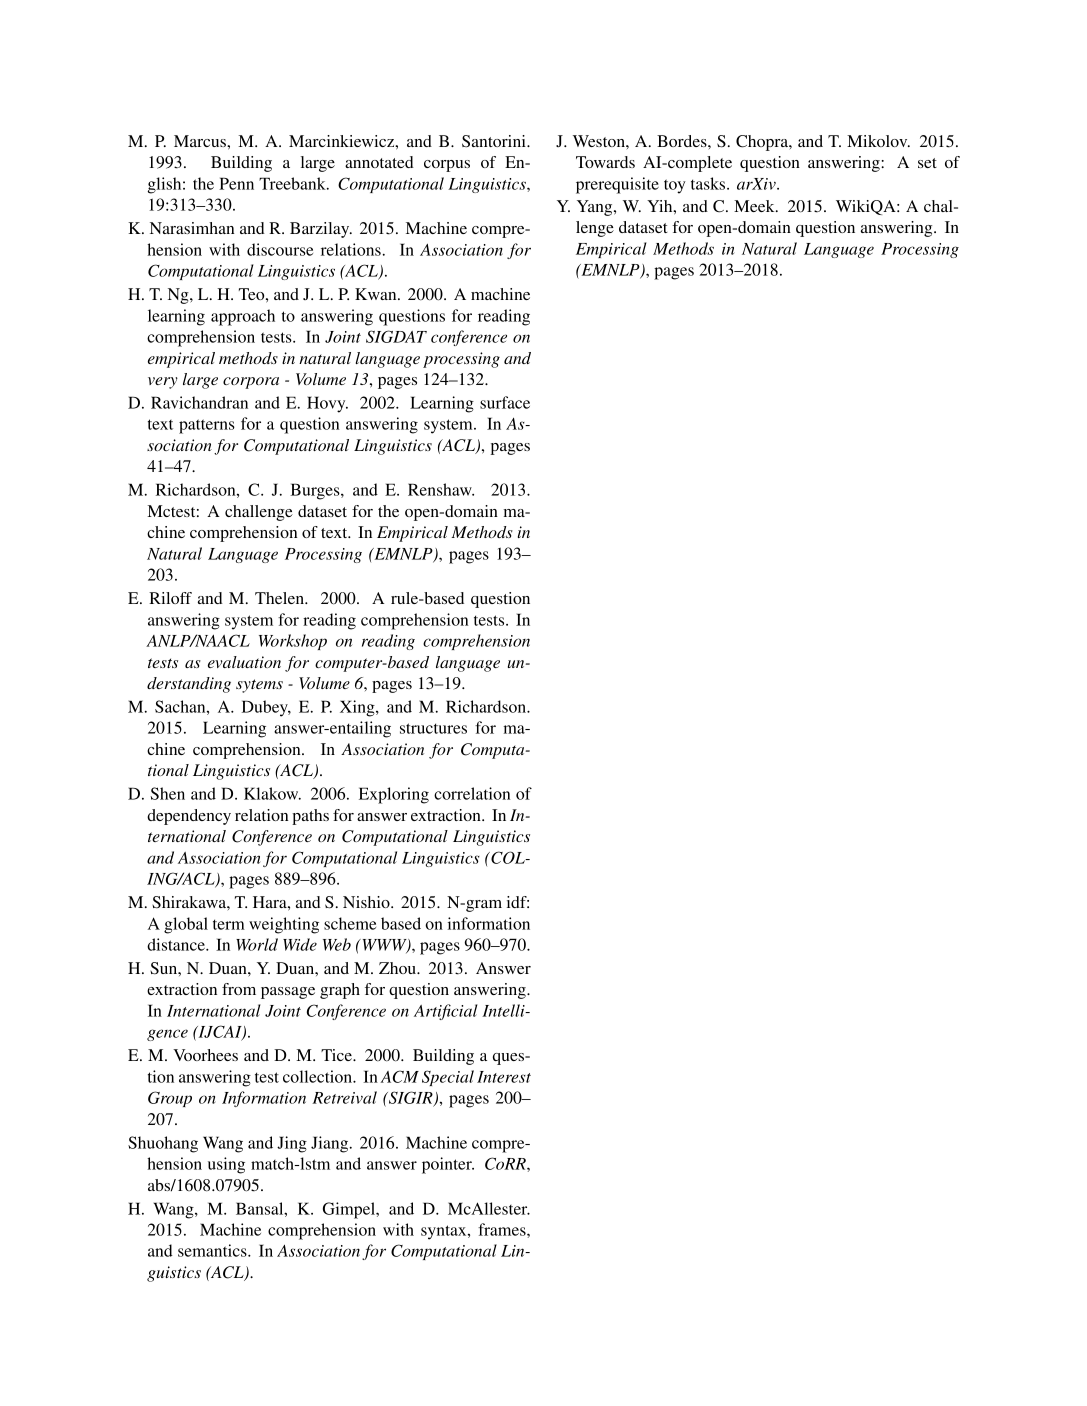 This screenshot has height=1406, width=1087. What do you see at coordinates (447, 166) in the screenshot?
I see `corpus` at bounding box center [447, 166].
